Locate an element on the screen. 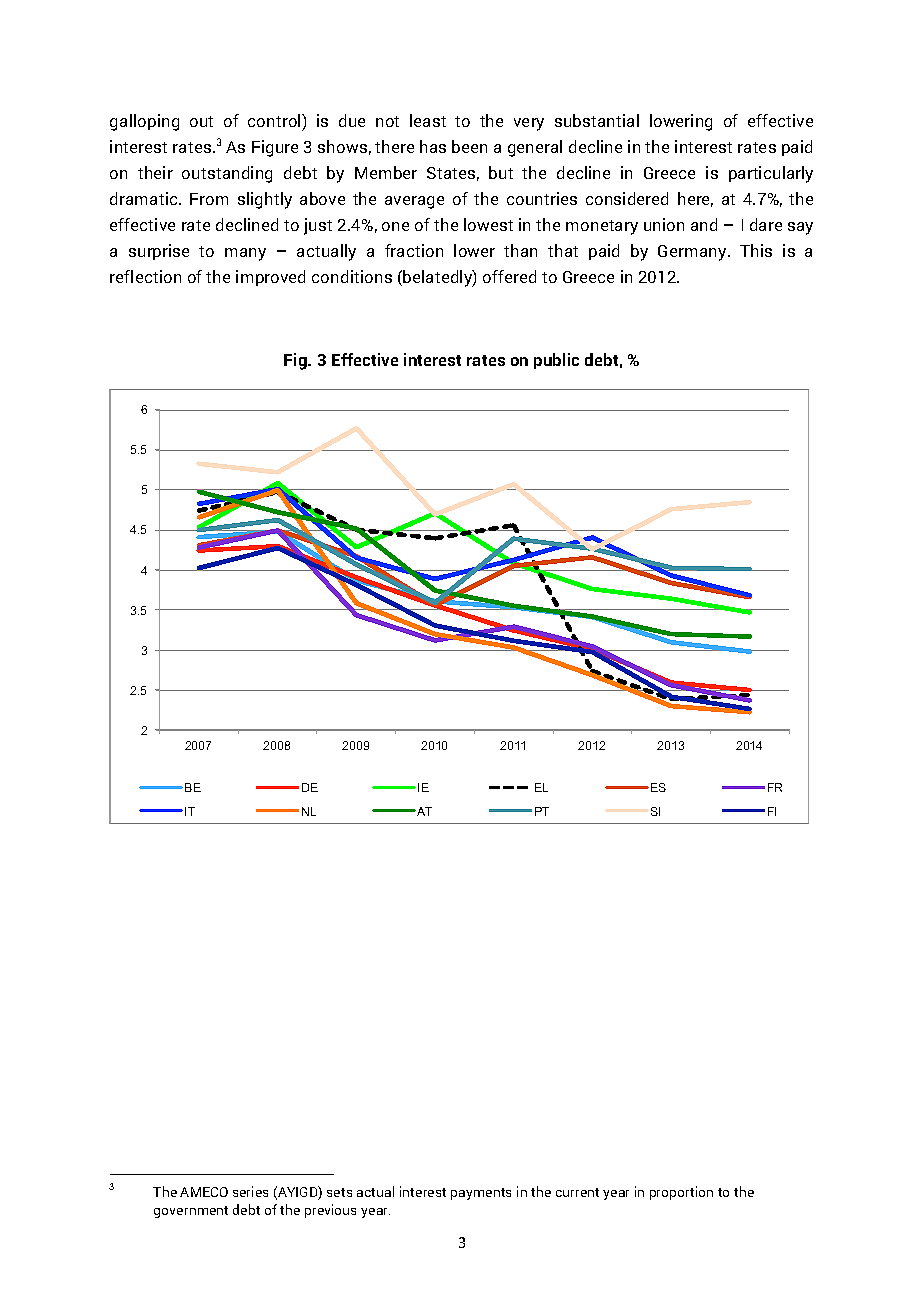  proportion is located at coordinates (681, 1193).
